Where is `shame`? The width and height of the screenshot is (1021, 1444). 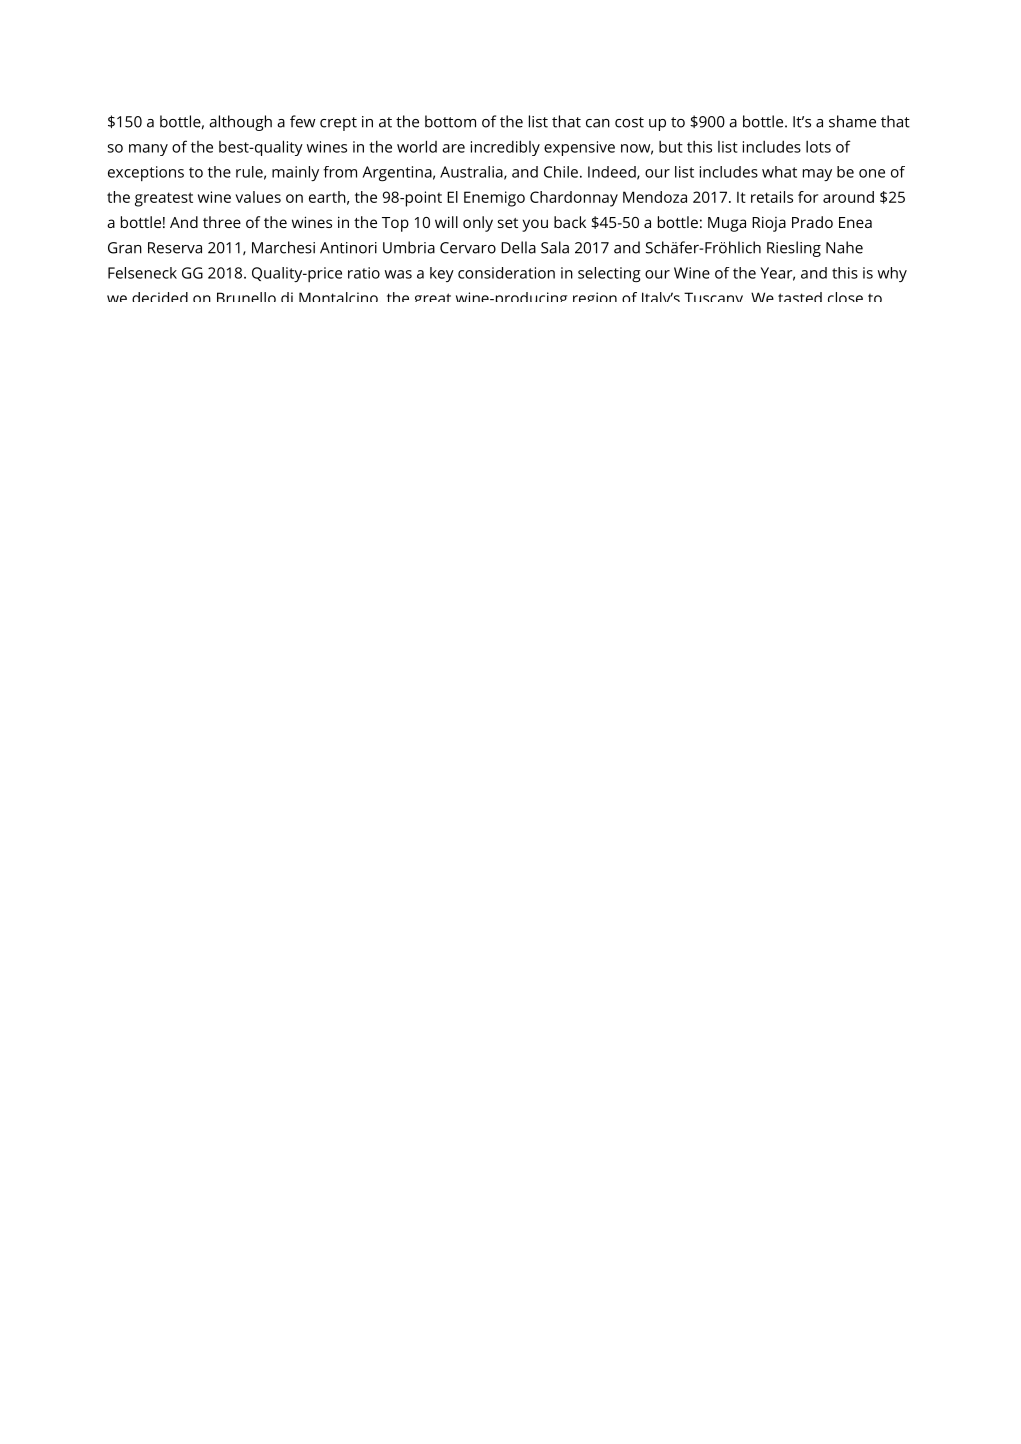 shame is located at coordinates (852, 121).
